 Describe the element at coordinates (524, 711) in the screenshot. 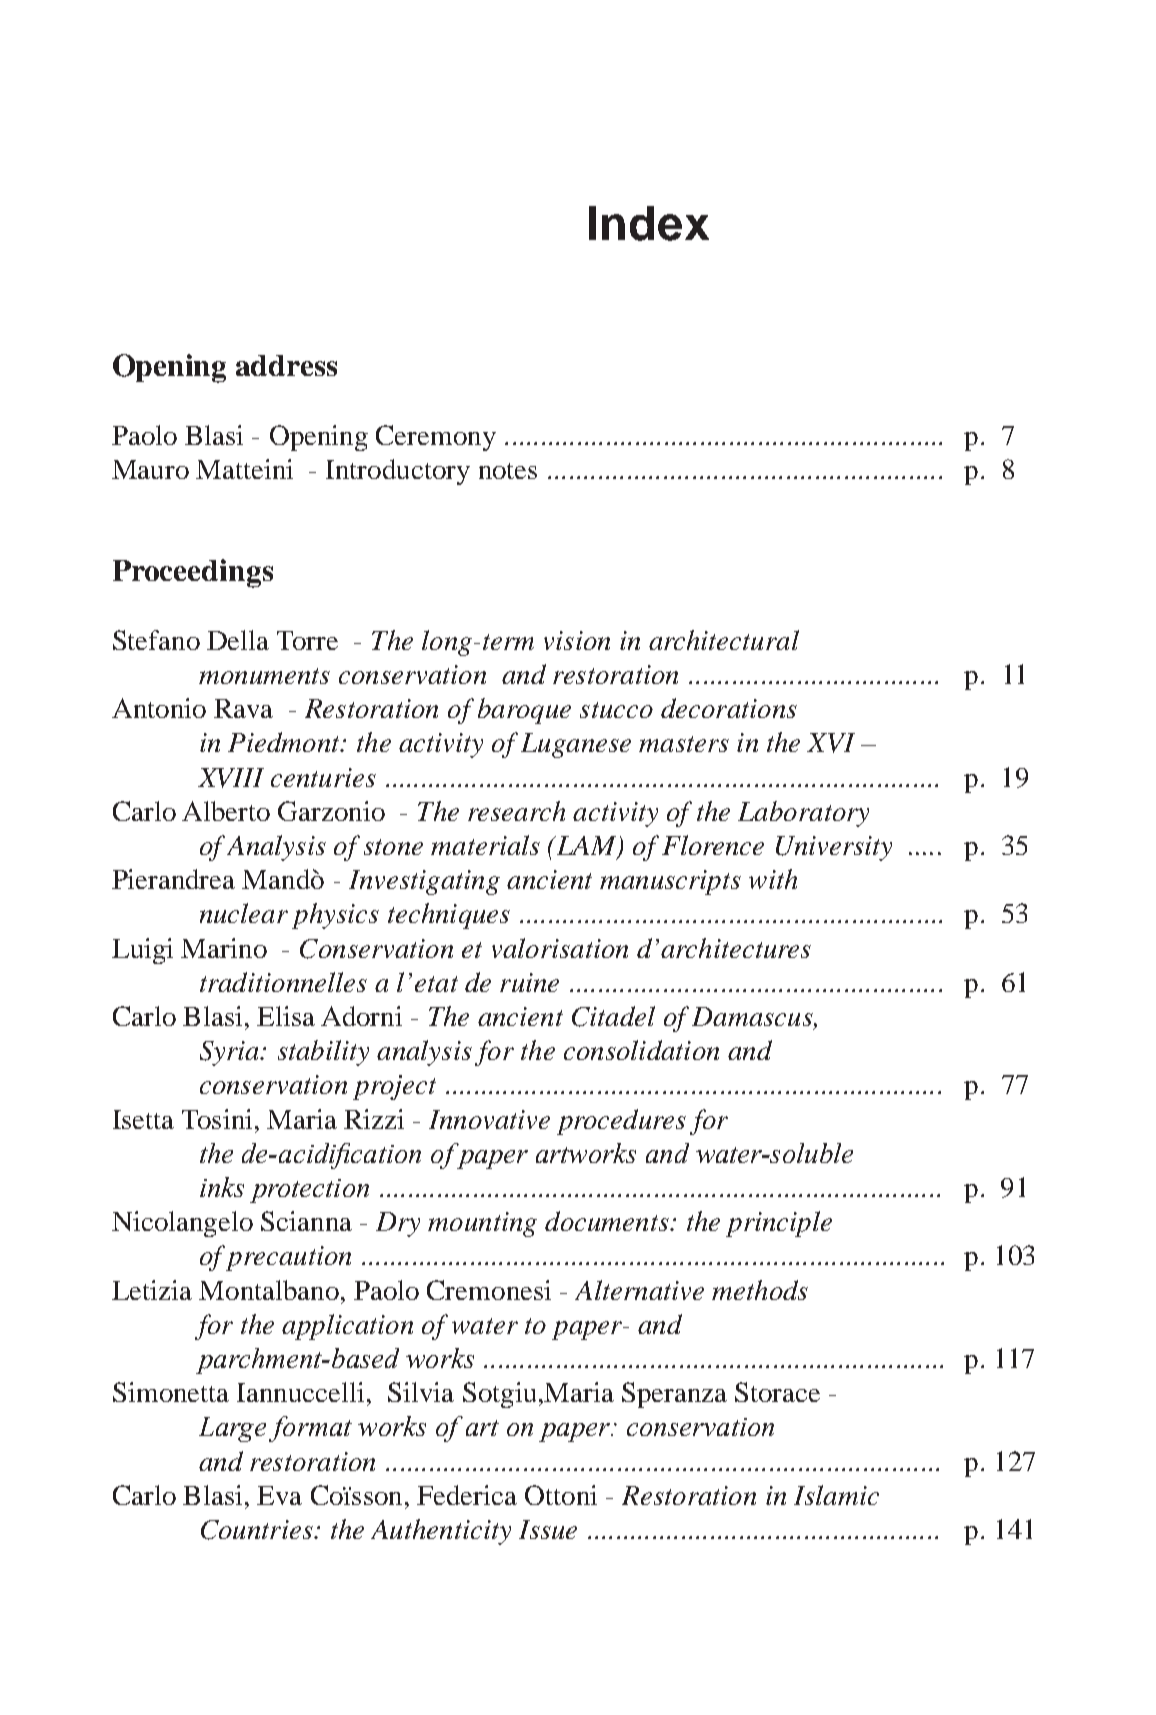

I see `baroque` at that location.
